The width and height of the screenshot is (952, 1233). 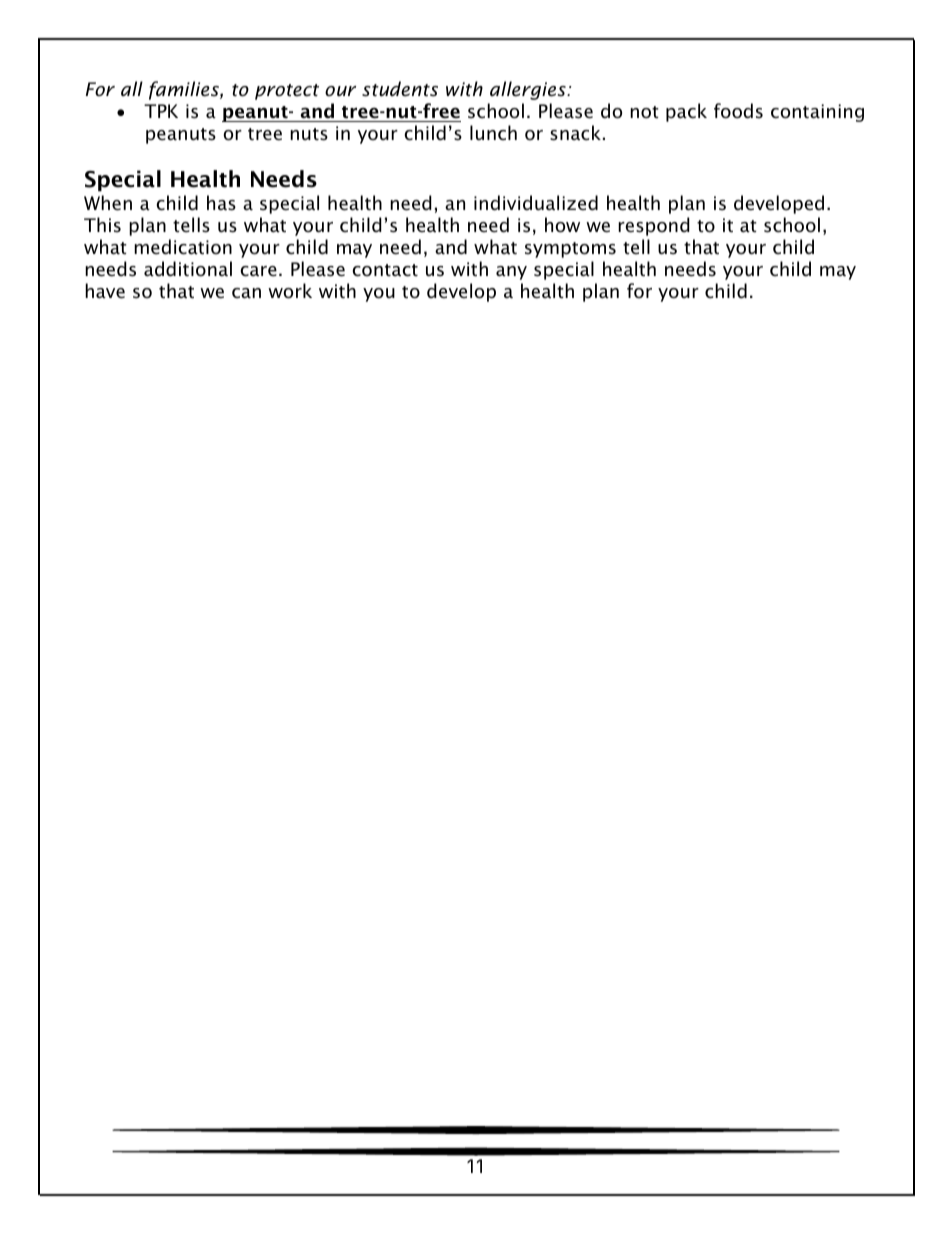 What do you see at coordinates (287, 92) in the screenshot?
I see `protect` at bounding box center [287, 92].
